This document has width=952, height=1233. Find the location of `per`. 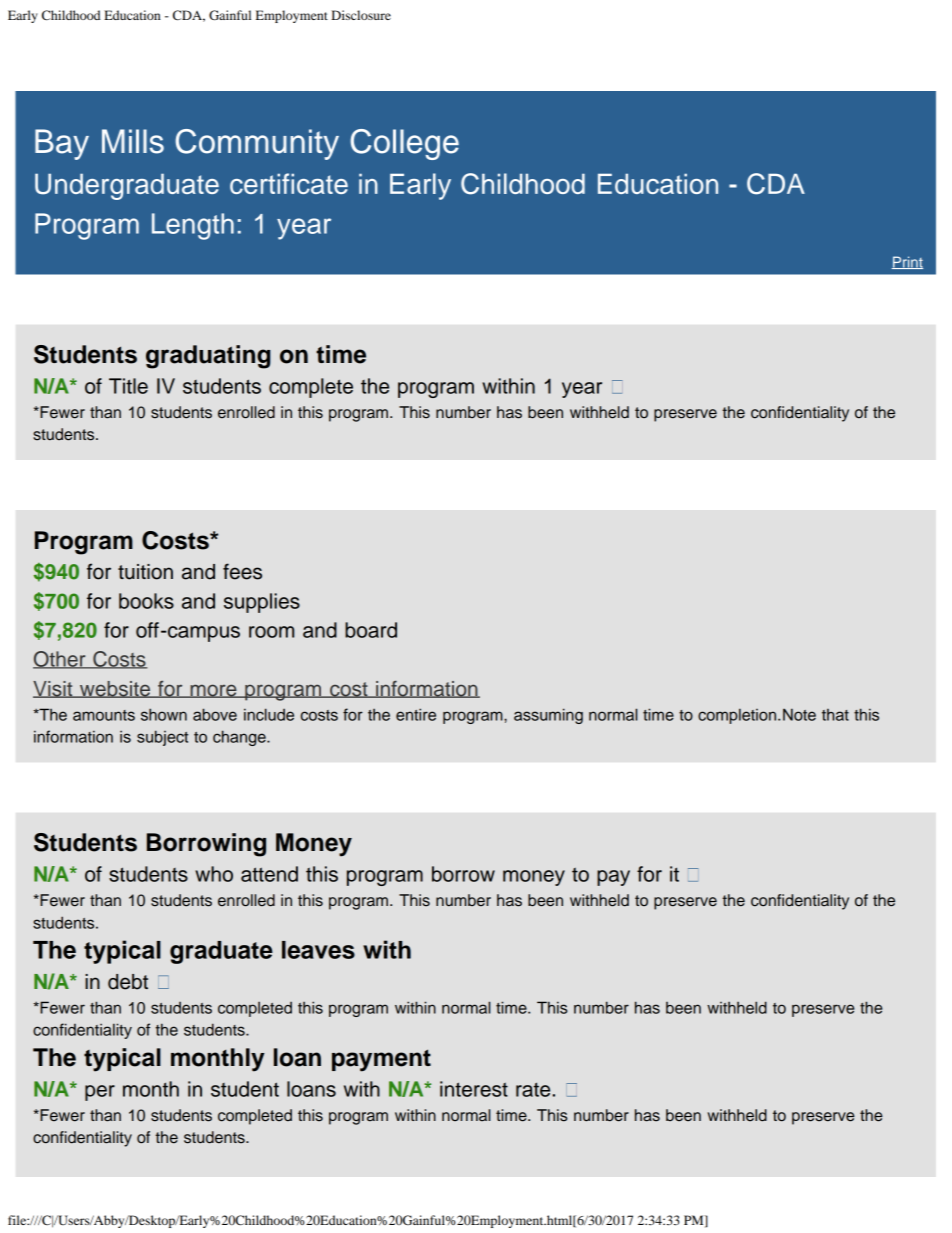

per is located at coordinates (100, 1093).
